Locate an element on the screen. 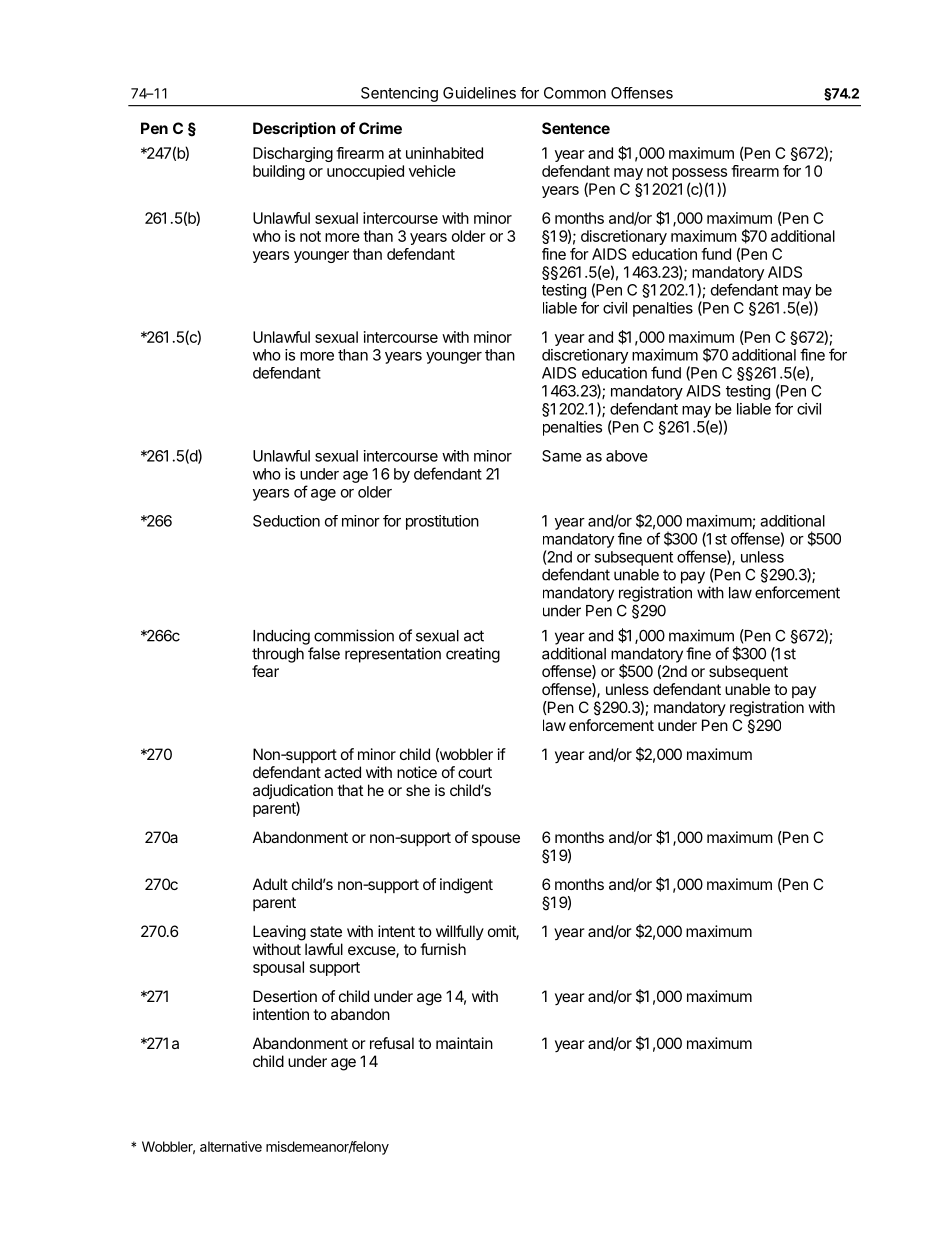 The width and height of the screenshot is (952, 1233). adjudication is located at coordinates (293, 793).
